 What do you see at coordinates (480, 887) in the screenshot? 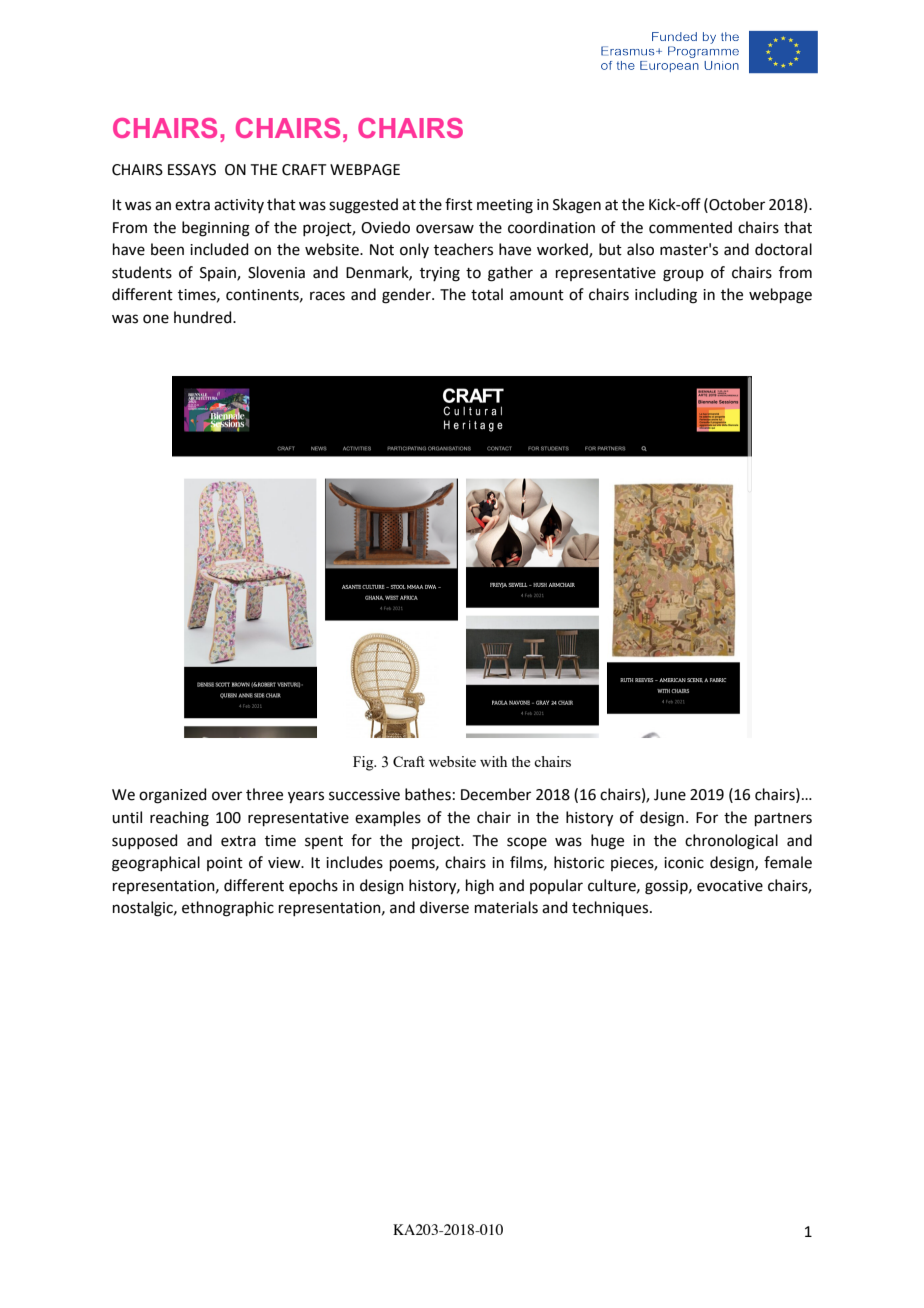
I see `high` at bounding box center [480, 887].
